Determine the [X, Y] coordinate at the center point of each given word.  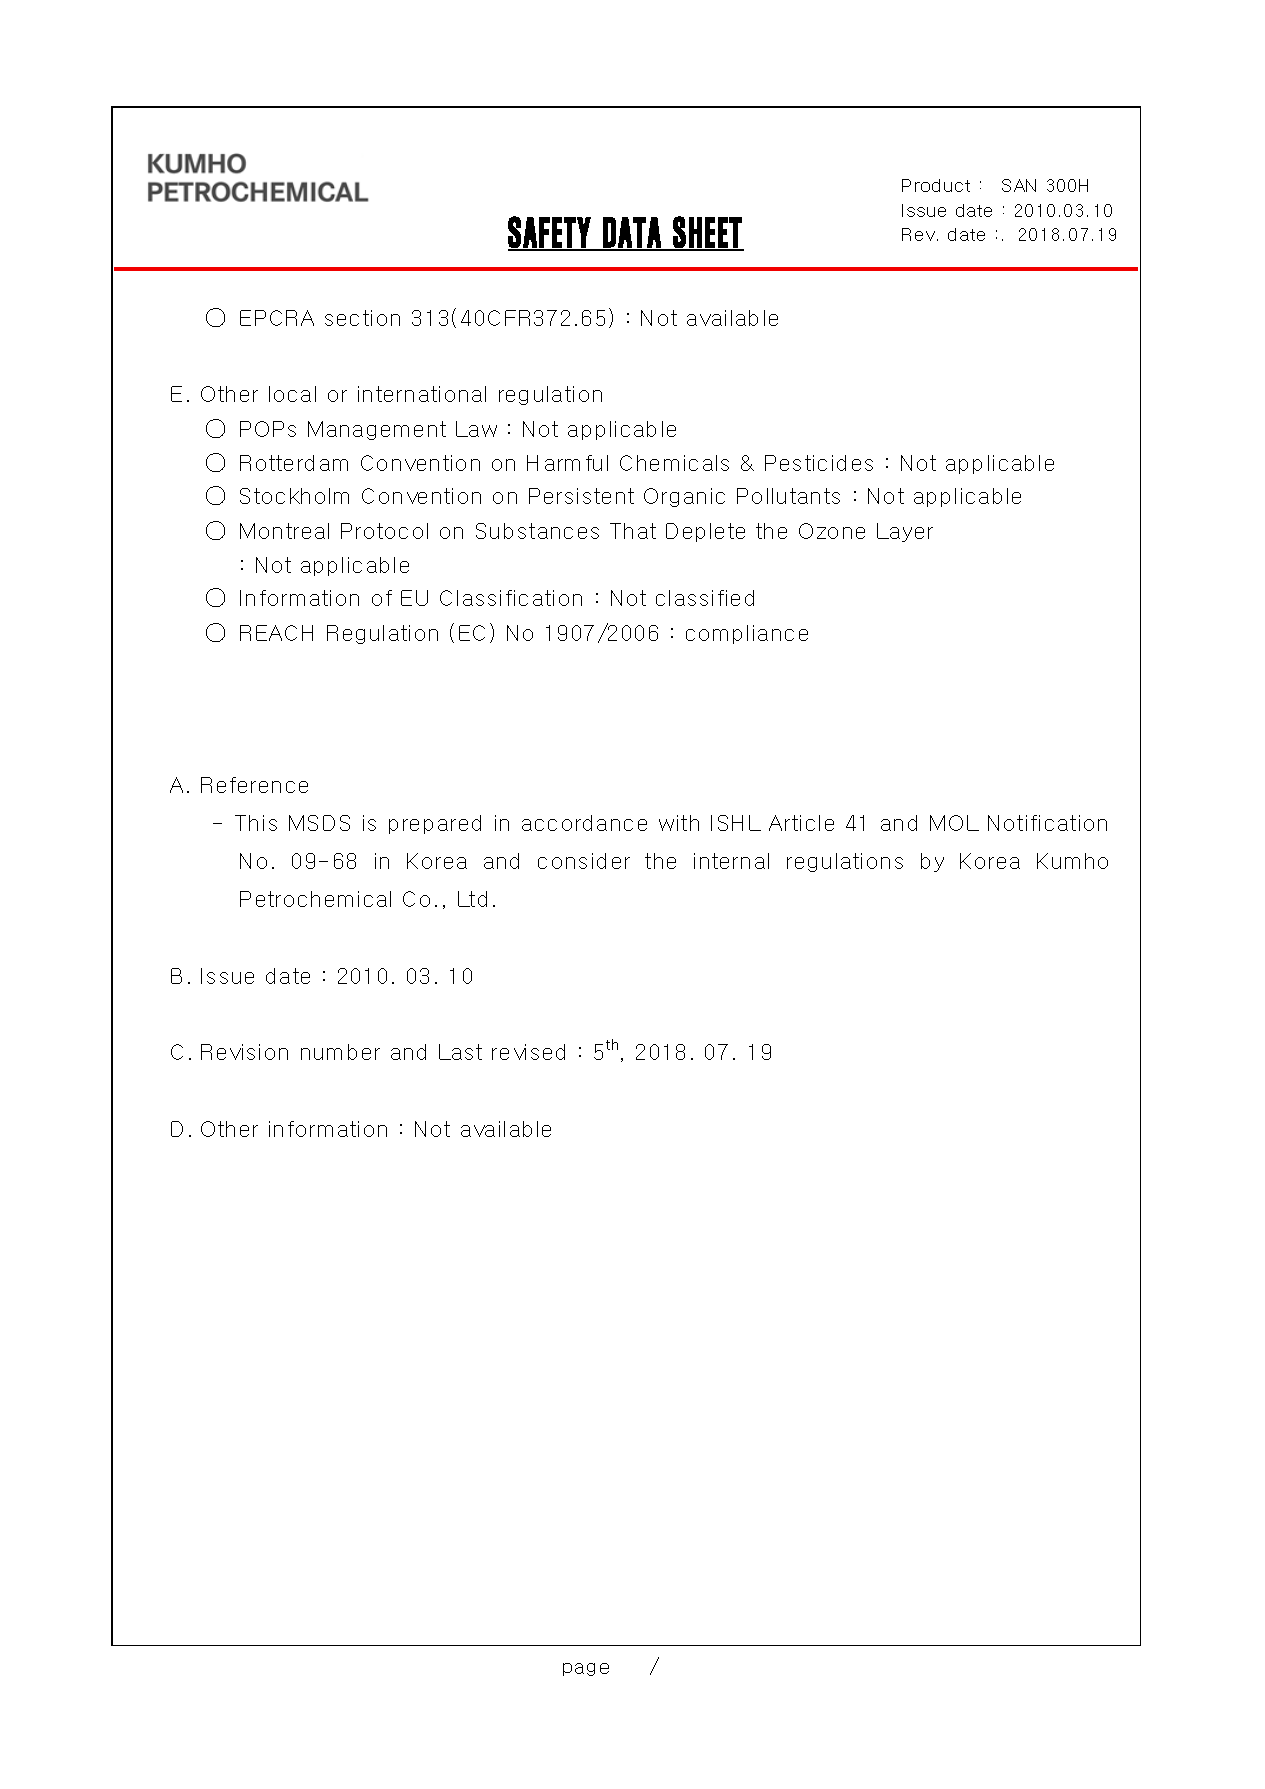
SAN [1019, 185]
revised [528, 1052]
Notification [1047, 823]
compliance [747, 634]
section [362, 318]
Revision [244, 1052]
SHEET [707, 233]
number [340, 1052]
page [586, 1669]
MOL [954, 823]
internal [731, 861]
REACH [276, 633]
